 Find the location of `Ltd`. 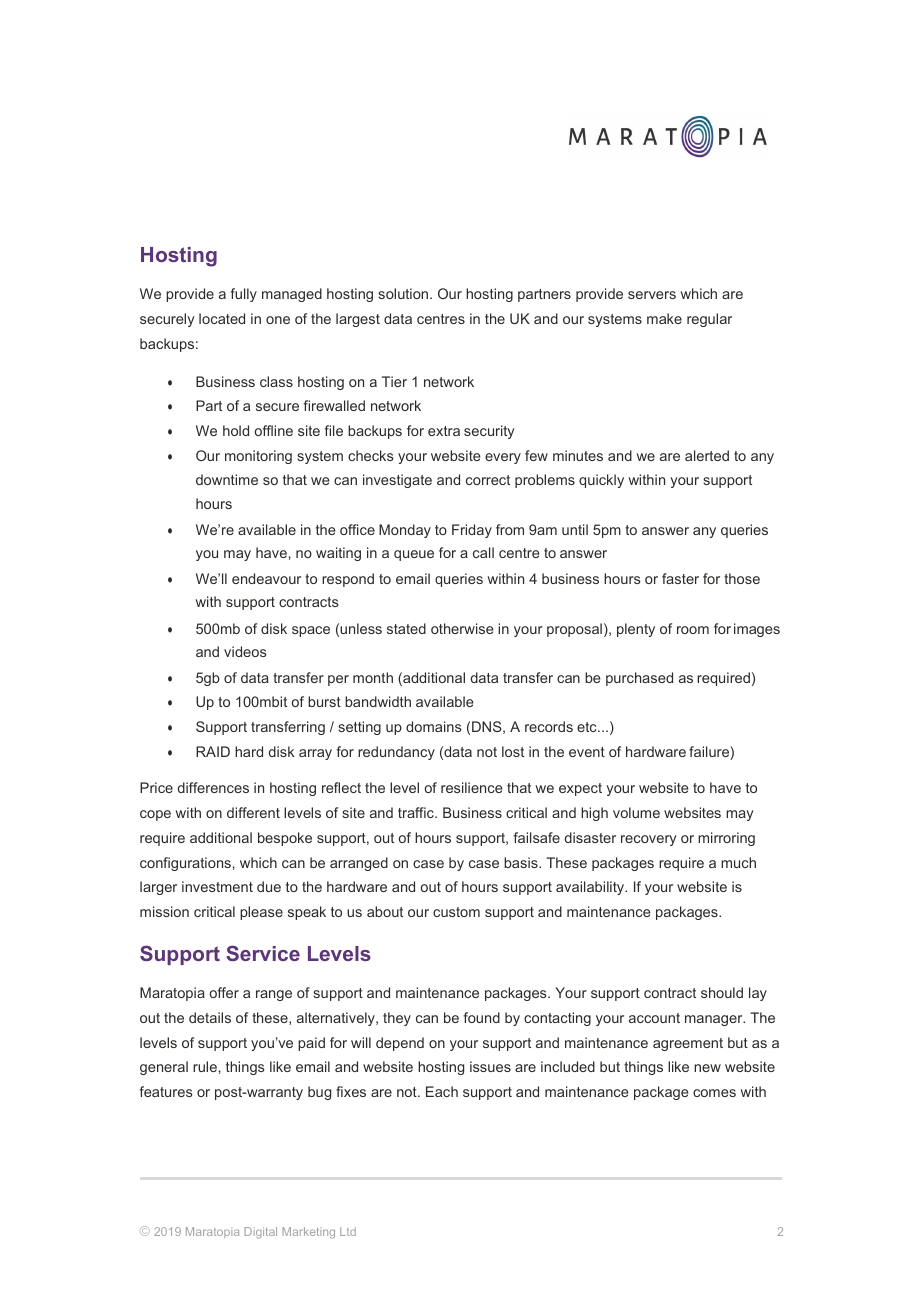

Ltd is located at coordinates (348, 1231).
